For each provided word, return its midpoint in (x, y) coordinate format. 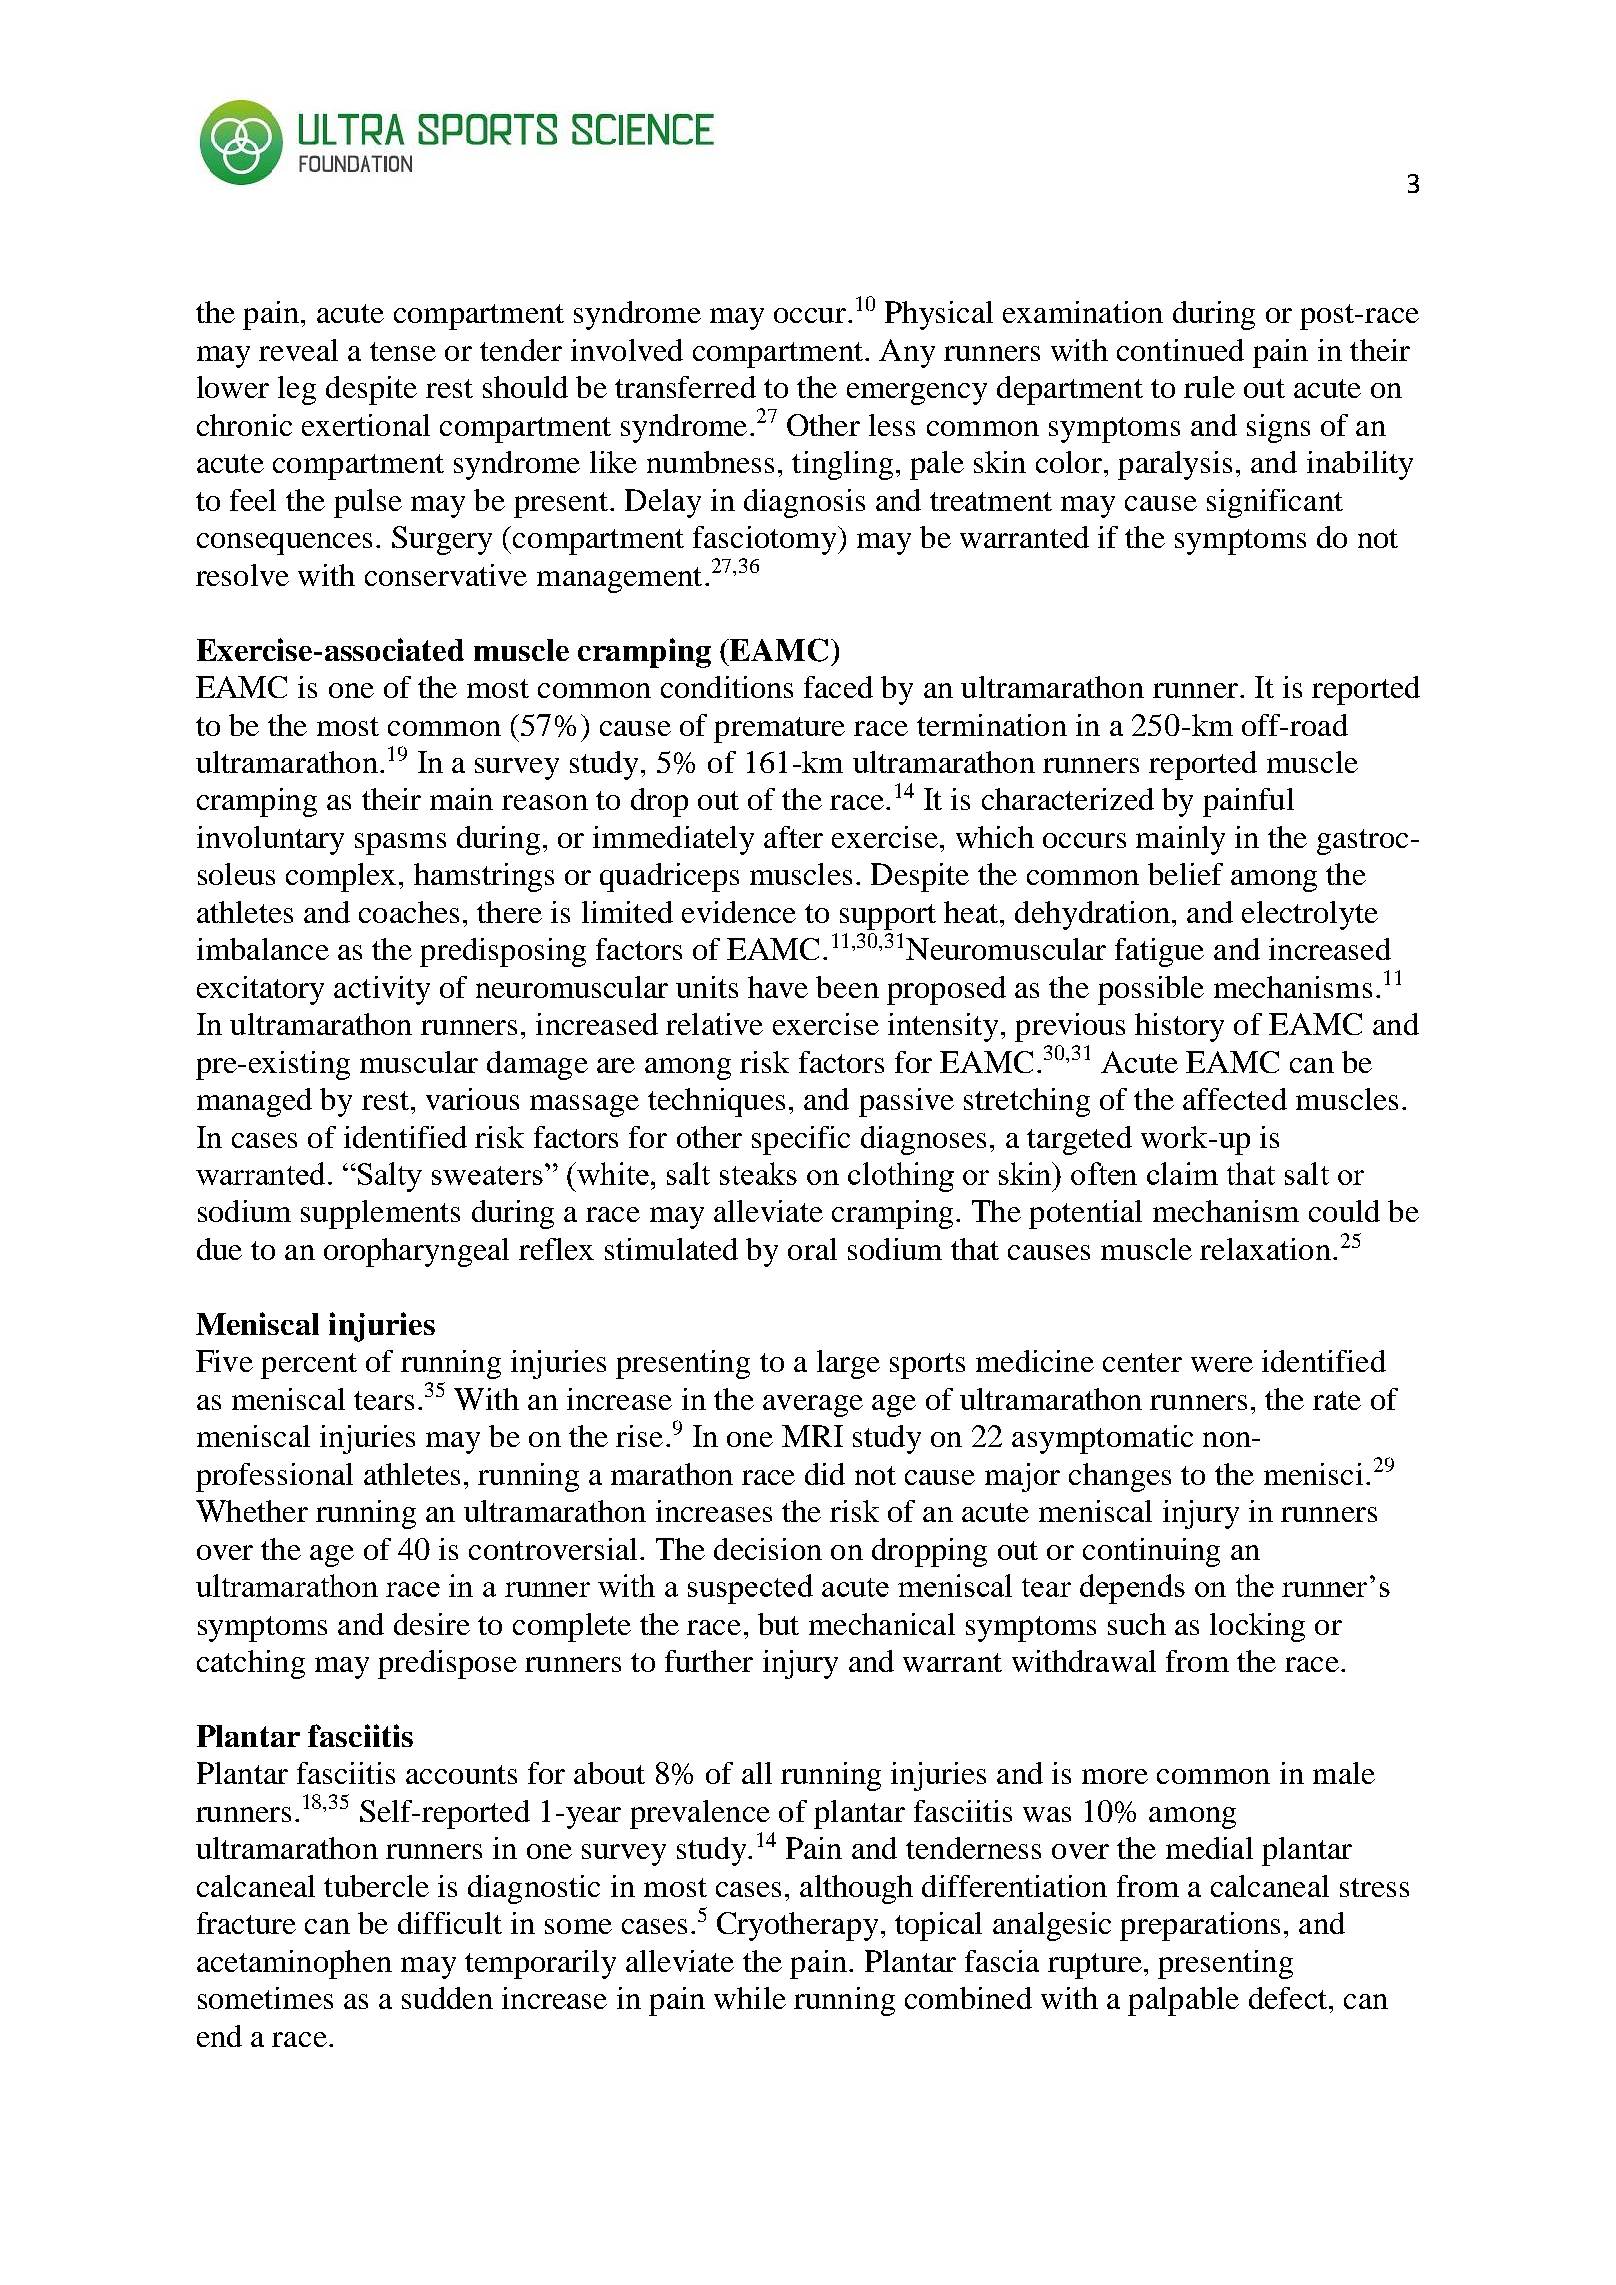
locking (1257, 1627)
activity (382, 990)
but (778, 1624)
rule (1209, 387)
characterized (1068, 799)
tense (403, 351)
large (848, 1364)
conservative (446, 575)
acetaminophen (294, 1964)
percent (309, 1366)
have (778, 987)
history (1179, 1027)
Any (907, 353)
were (1222, 1364)
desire (432, 1624)
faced (838, 687)
